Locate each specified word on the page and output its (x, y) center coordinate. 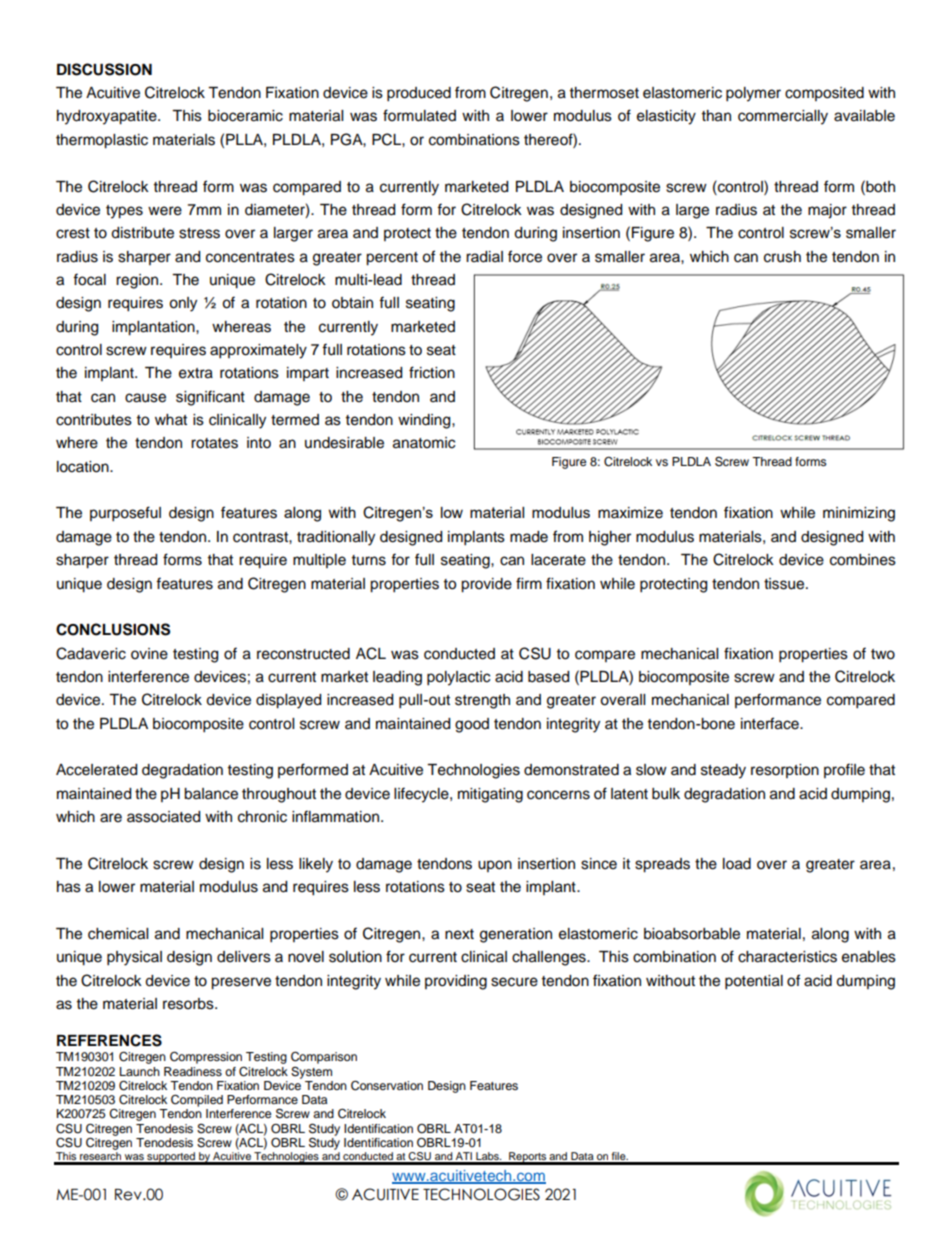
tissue (785, 584)
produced (419, 94)
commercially (783, 117)
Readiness (193, 1071)
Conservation (387, 1085)
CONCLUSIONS (113, 629)
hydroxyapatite (108, 117)
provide (486, 585)
